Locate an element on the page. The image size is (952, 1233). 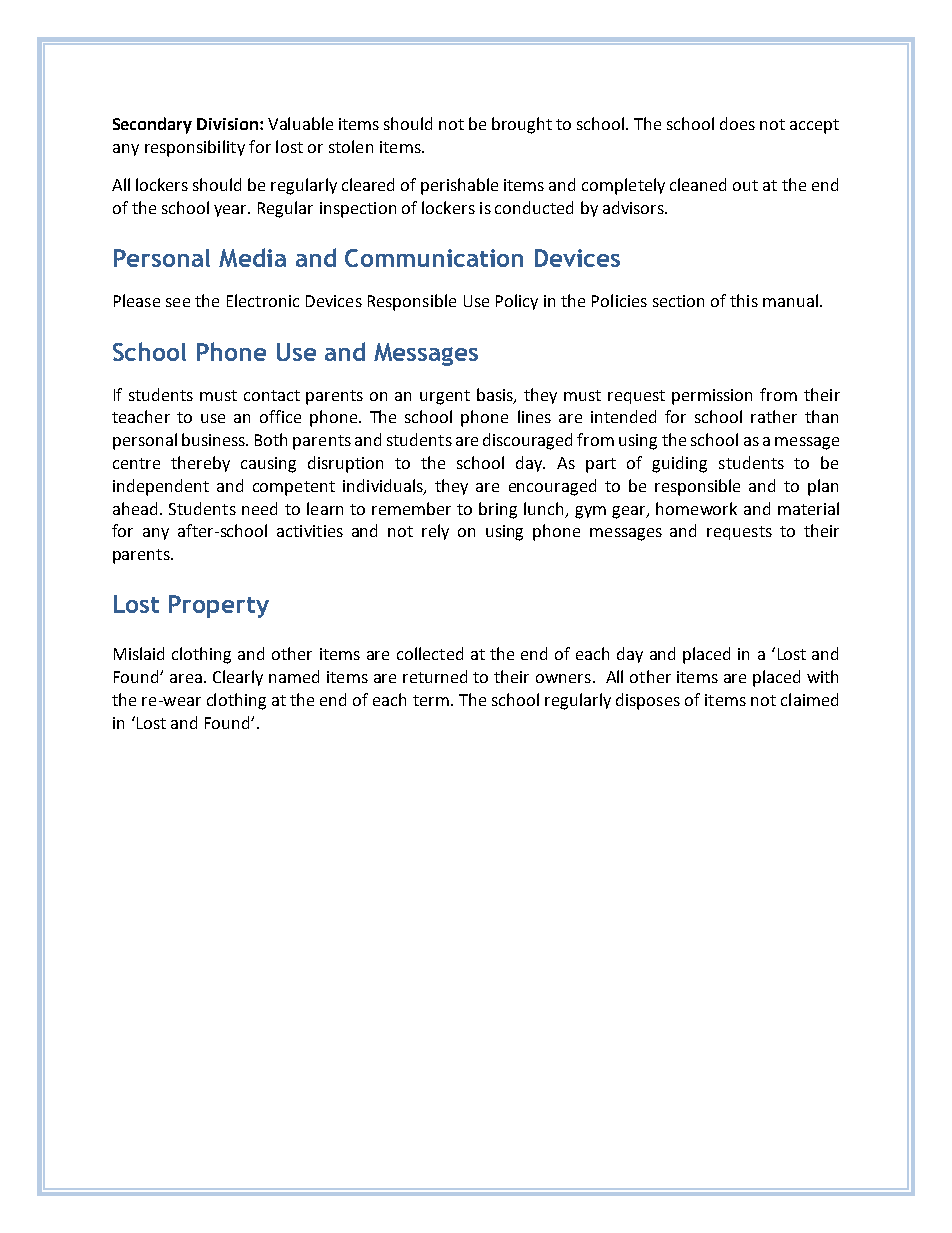
homework is located at coordinates (696, 508).
